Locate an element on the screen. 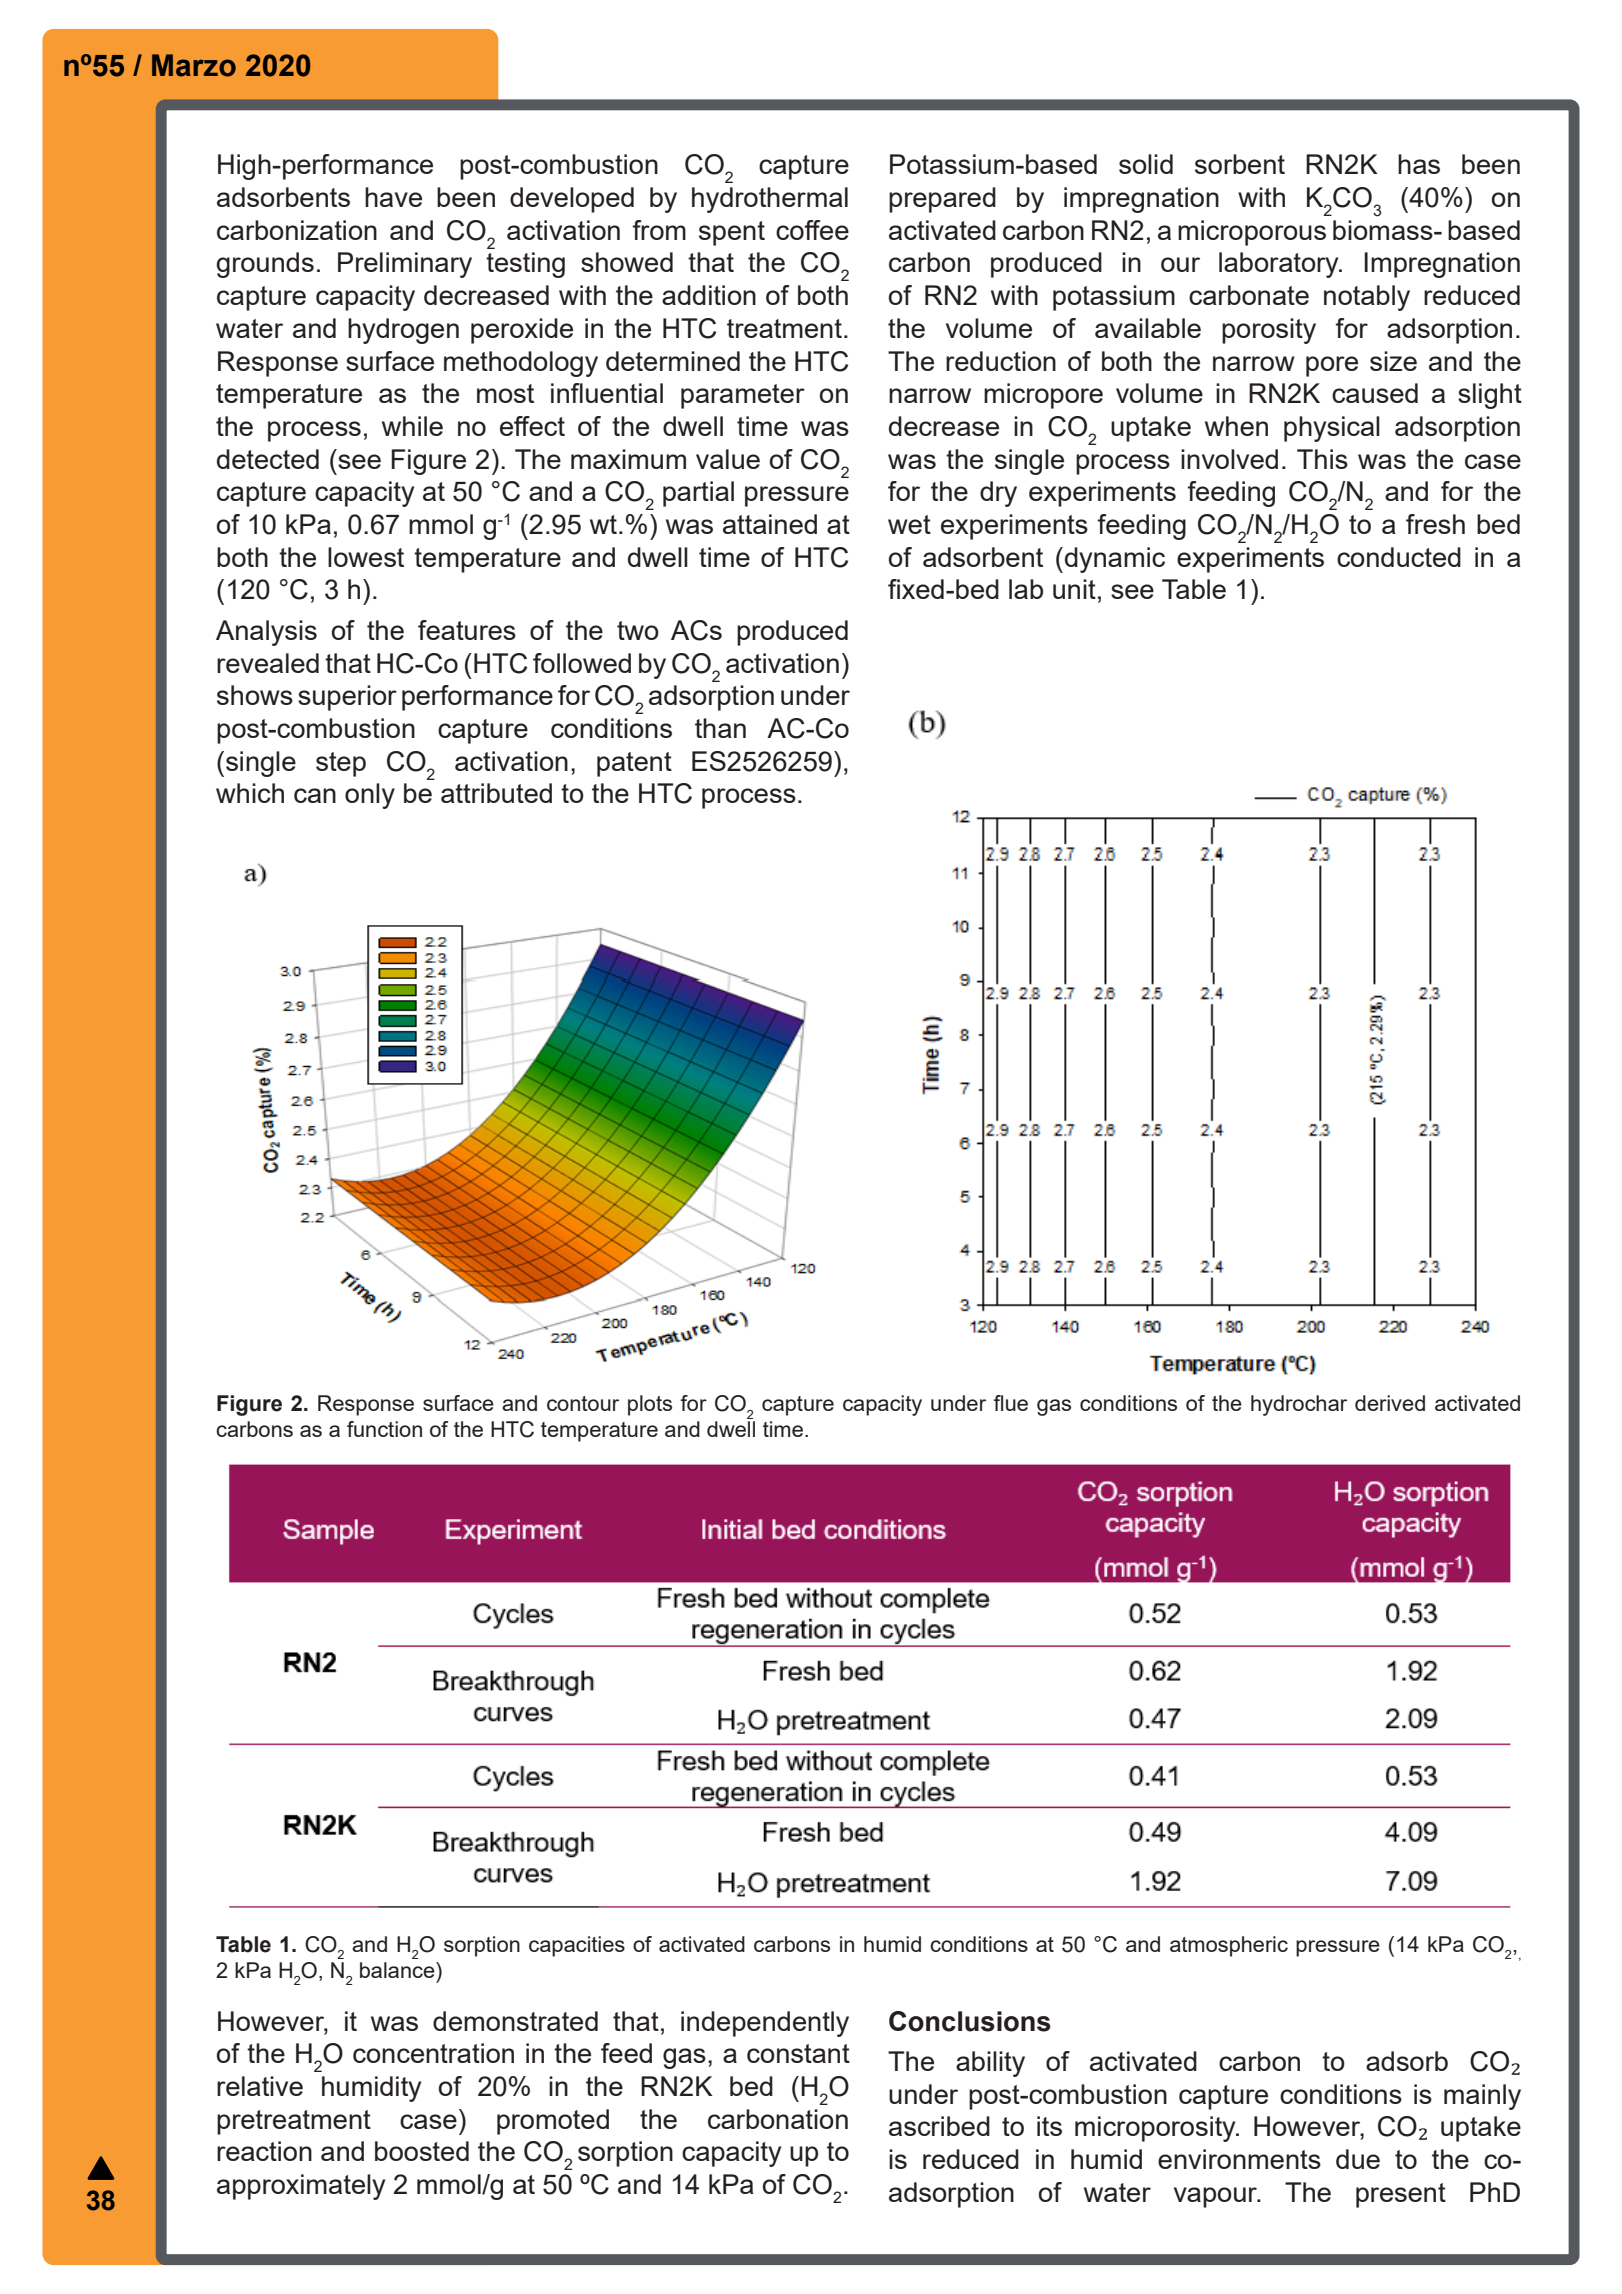  has is located at coordinates (1419, 164).
